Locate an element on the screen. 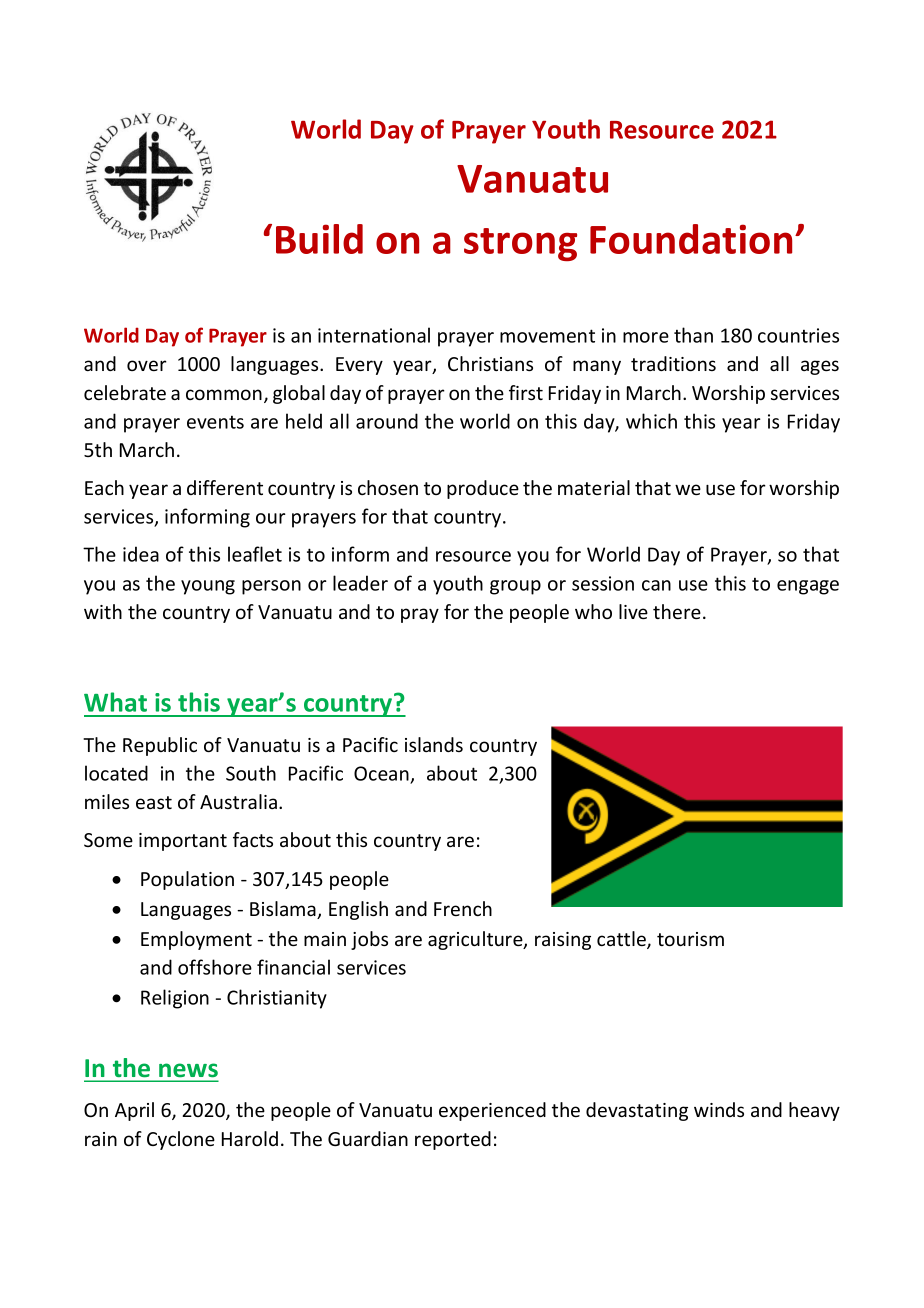 This screenshot has width=924, height=1308. tourism is located at coordinates (690, 939).
